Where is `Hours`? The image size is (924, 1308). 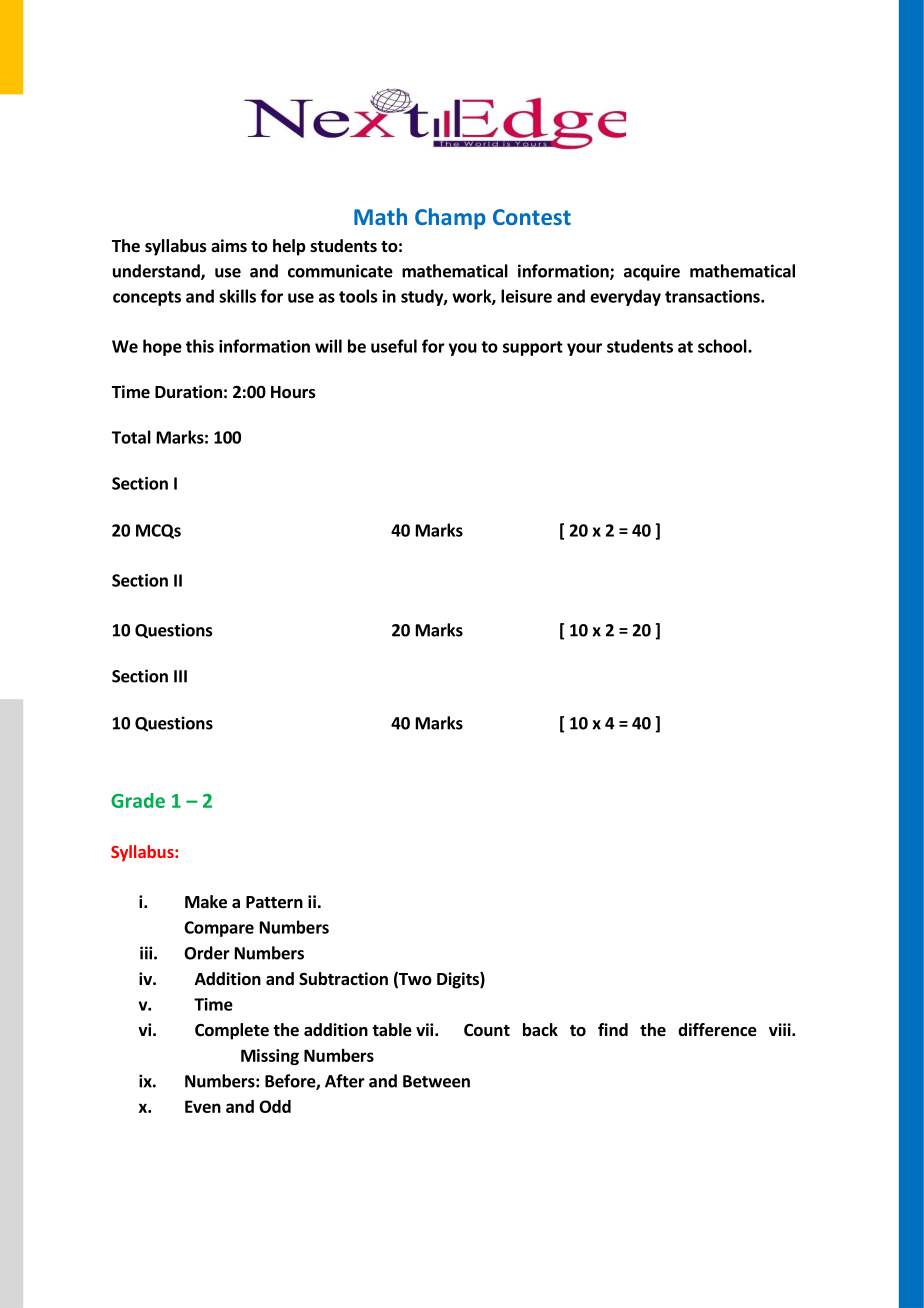
Hours is located at coordinates (293, 392).
